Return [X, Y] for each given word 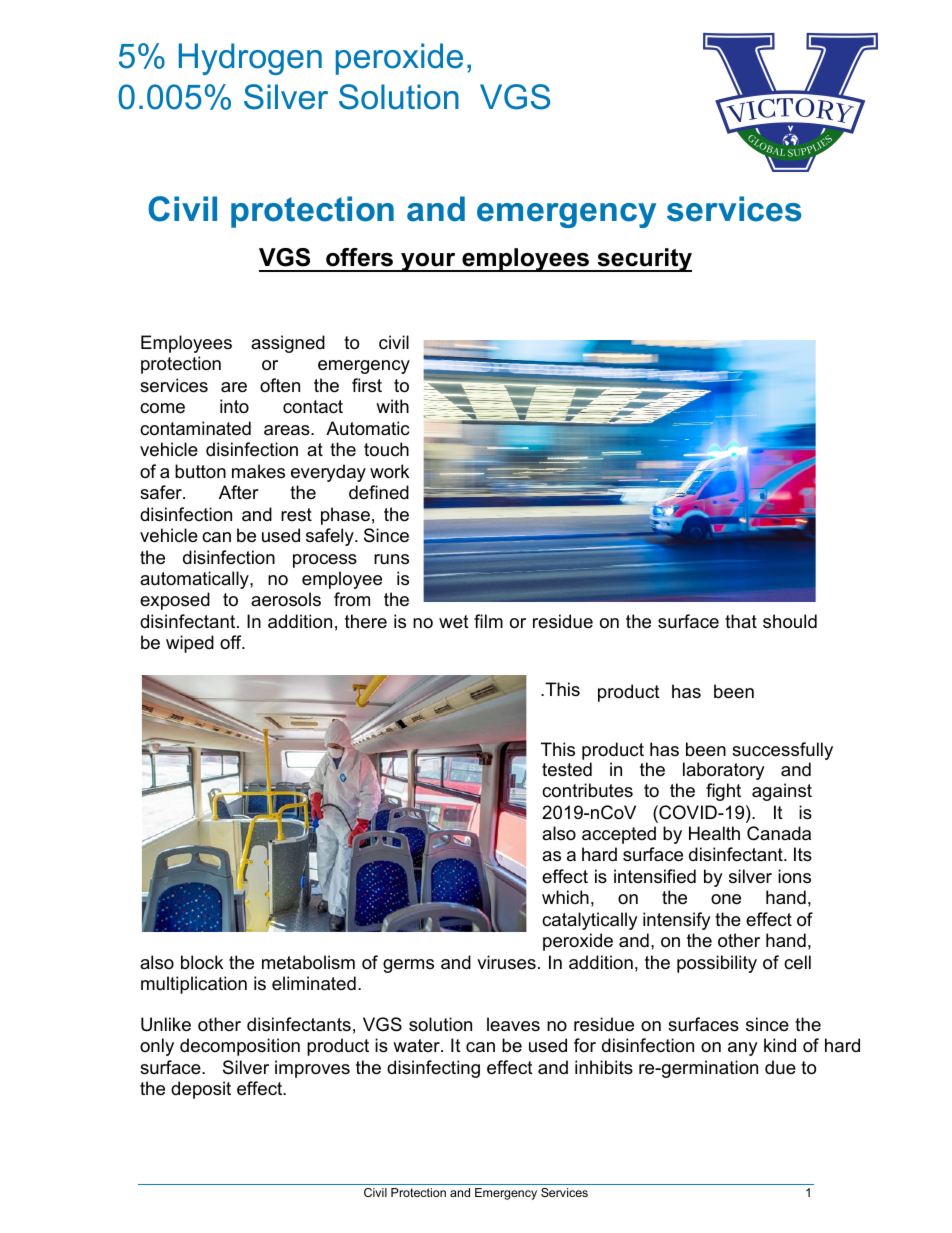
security [643, 260]
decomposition [240, 1047]
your [428, 262]
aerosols [286, 599]
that [741, 621]
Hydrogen [250, 59]
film [488, 621]
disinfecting [433, 1069]
